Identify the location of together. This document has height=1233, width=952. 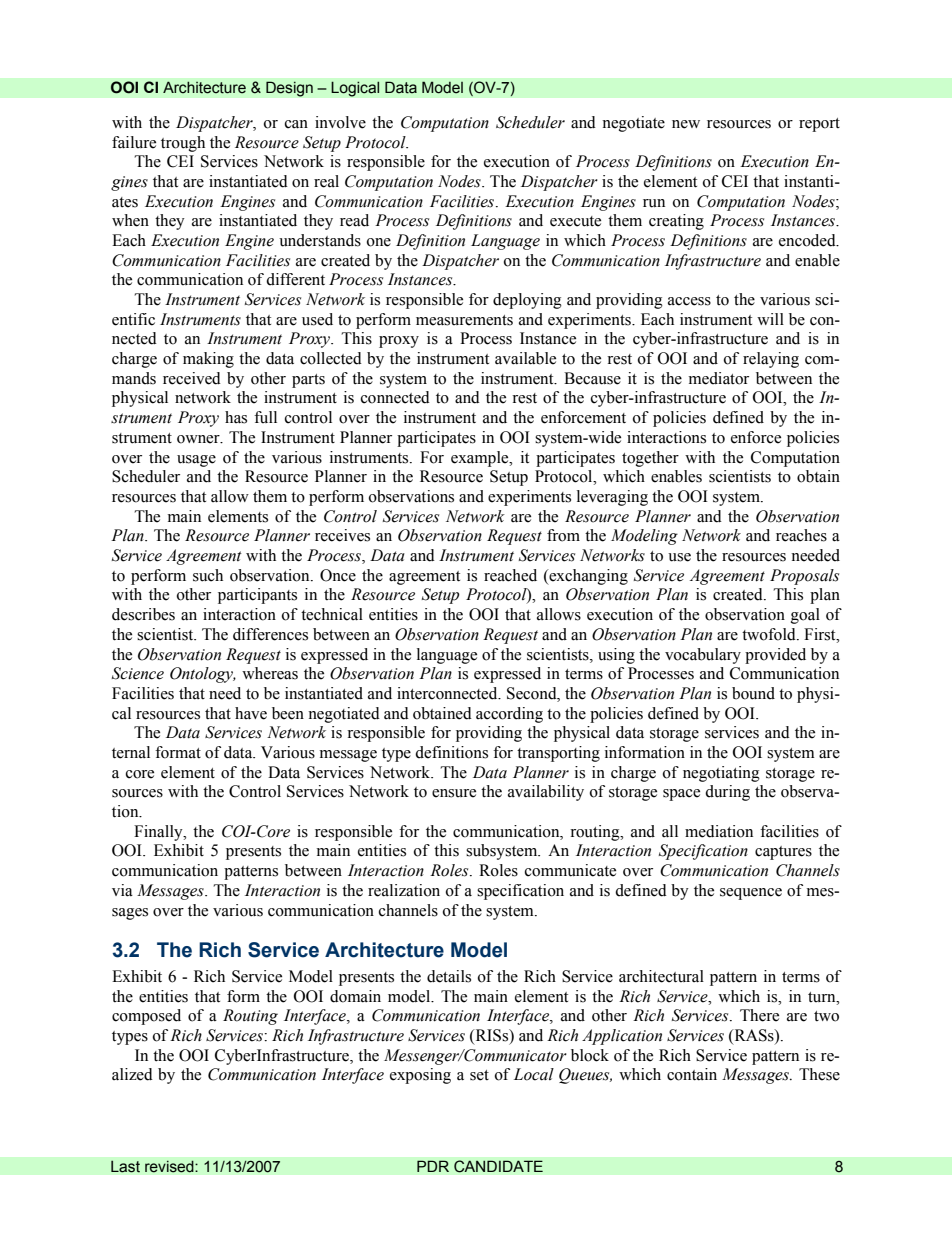
(650, 459).
